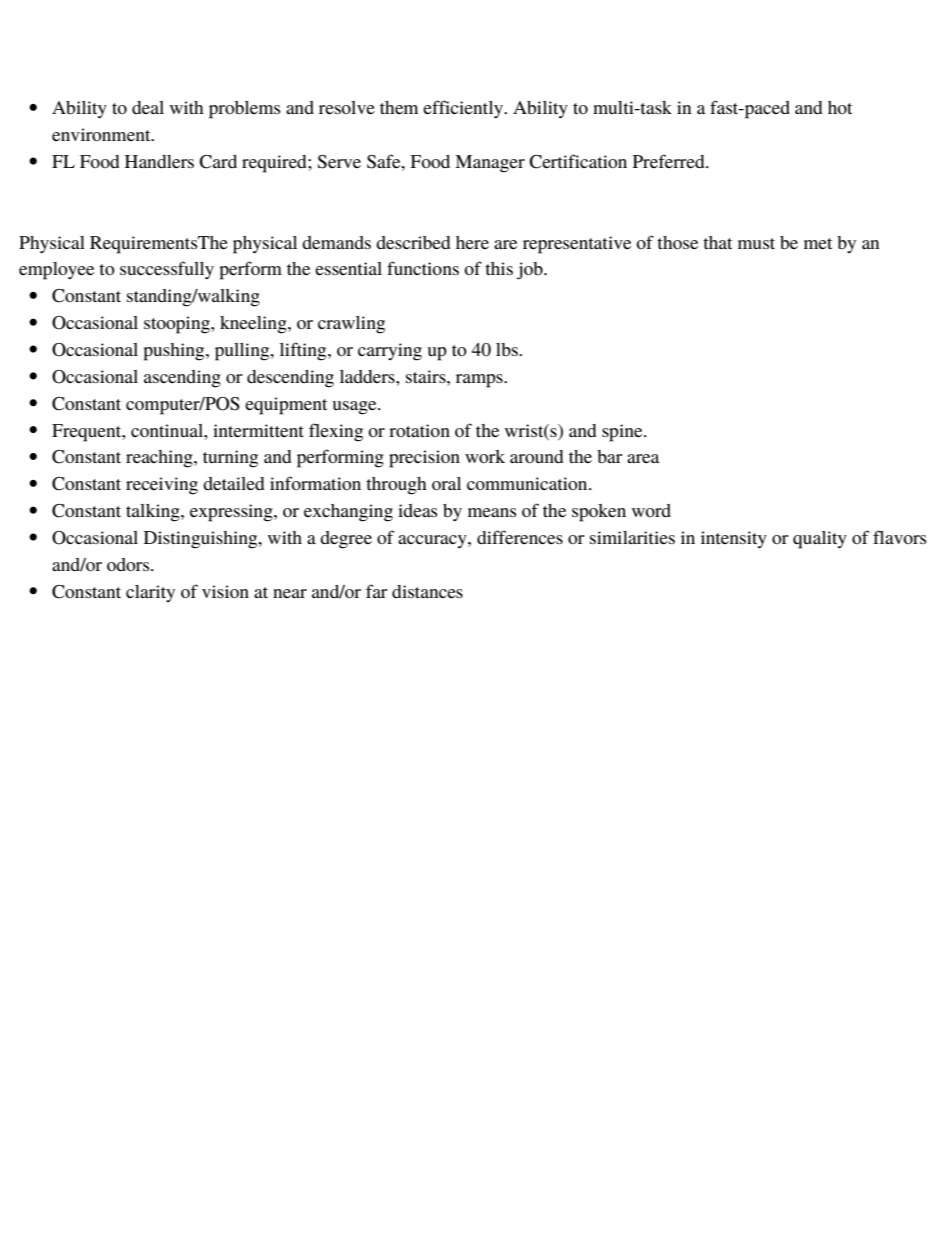 This image has width=952, height=1233. What do you see at coordinates (464, 109) in the image?
I see `efficiently` at bounding box center [464, 109].
